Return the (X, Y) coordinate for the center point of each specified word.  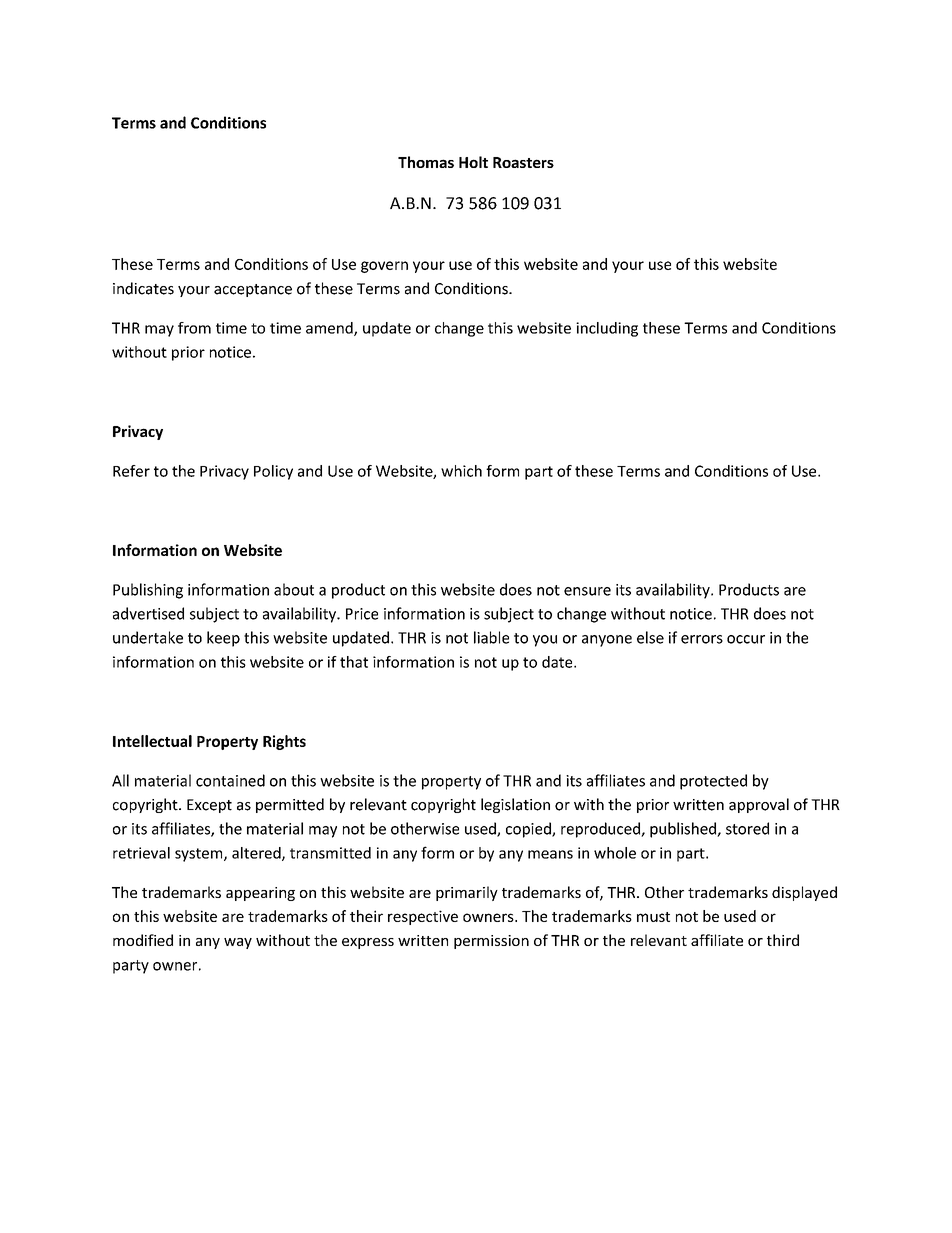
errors (702, 639)
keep (223, 639)
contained (230, 780)
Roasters (523, 162)
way (238, 943)
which (461, 471)
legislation (515, 805)
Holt (473, 162)
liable (491, 637)
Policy (273, 472)
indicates (143, 288)
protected (713, 782)
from (194, 328)
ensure (587, 591)
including (607, 329)
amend (330, 329)
